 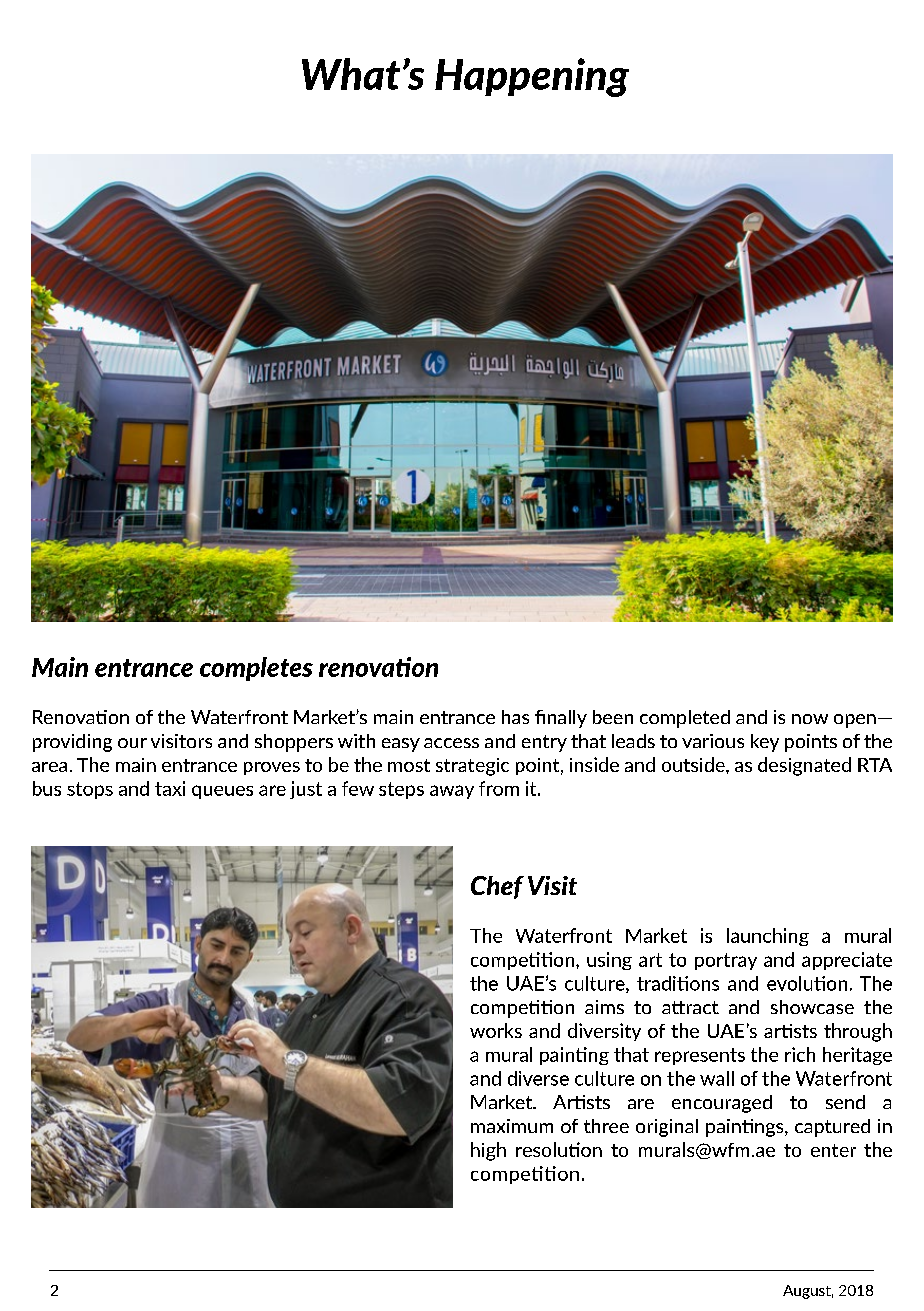 I want to click on providing, so click(x=72, y=743).
